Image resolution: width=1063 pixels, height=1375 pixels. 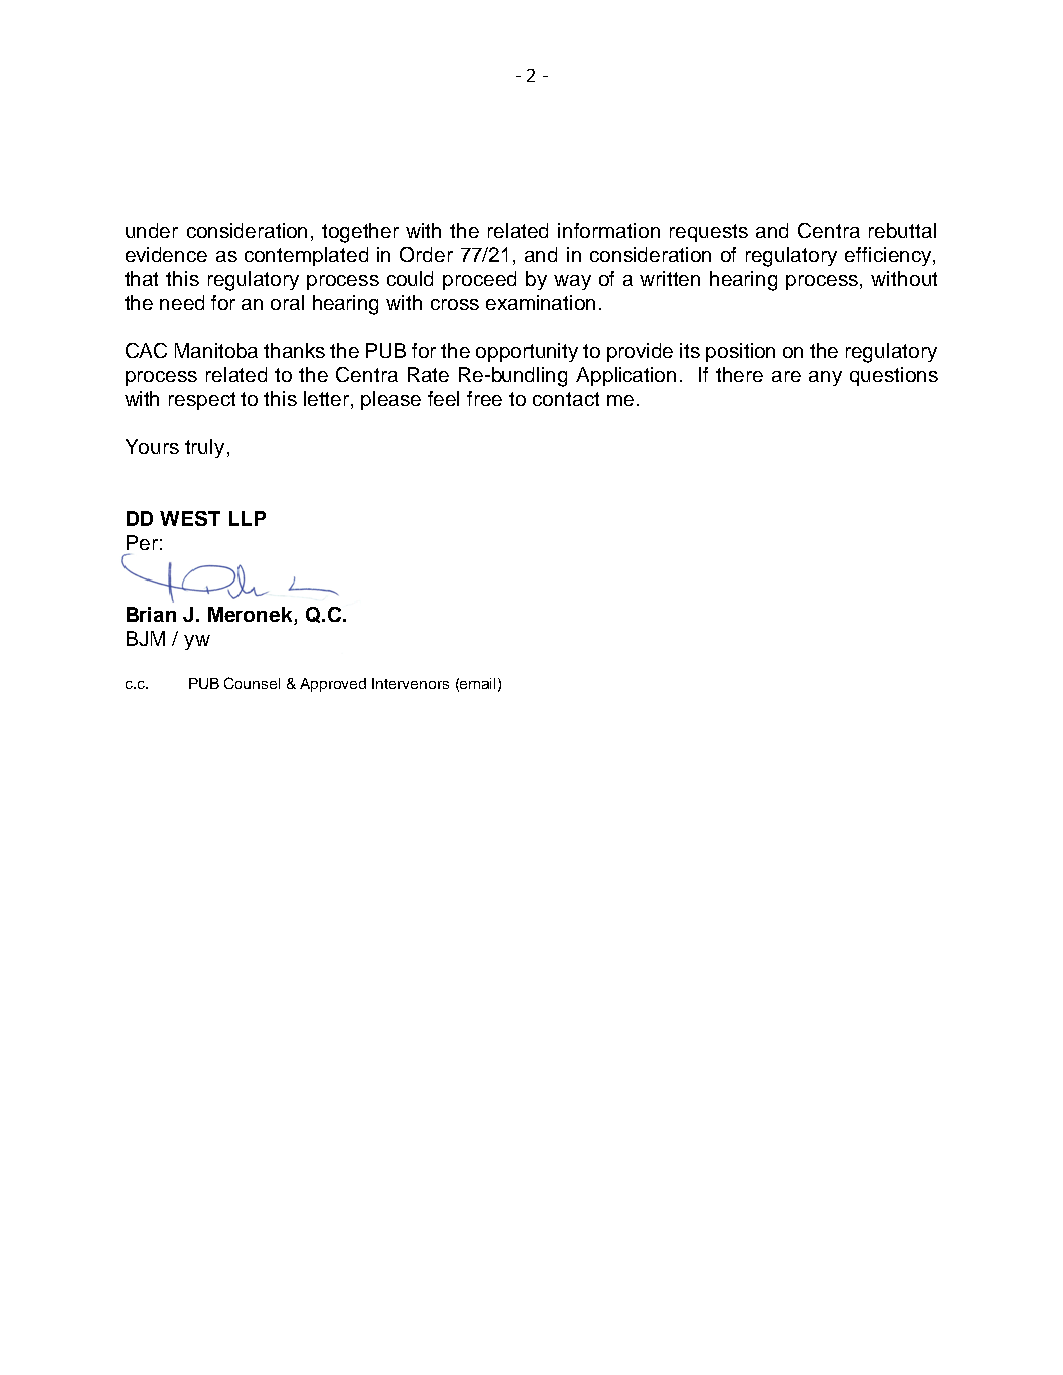 I want to click on Counsel, so click(x=252, y=683).
